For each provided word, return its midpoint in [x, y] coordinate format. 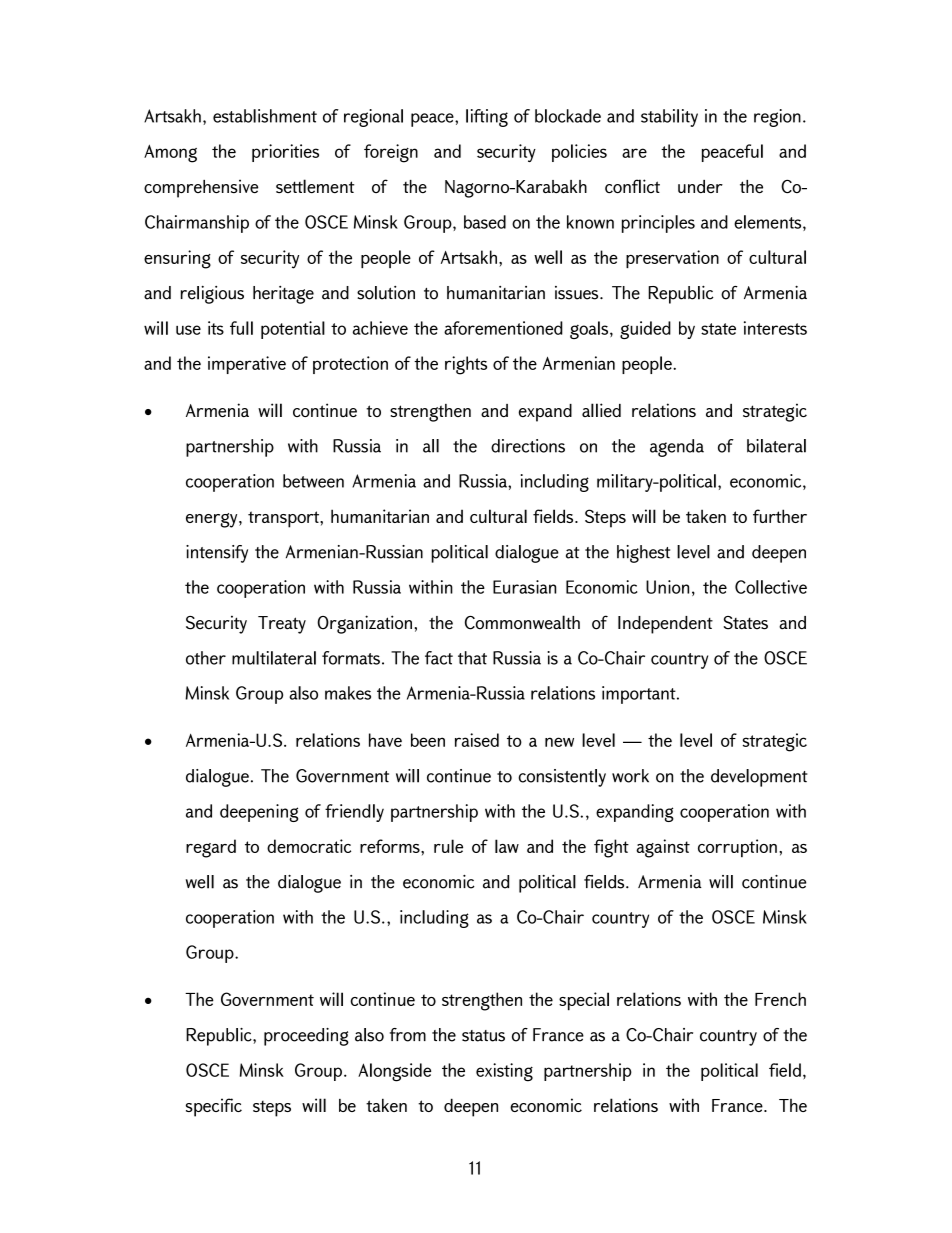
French [780, 999]
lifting [487, 118]
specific [214, 1107]
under [700, 186]
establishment [265, 116]
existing [504, 1072]
